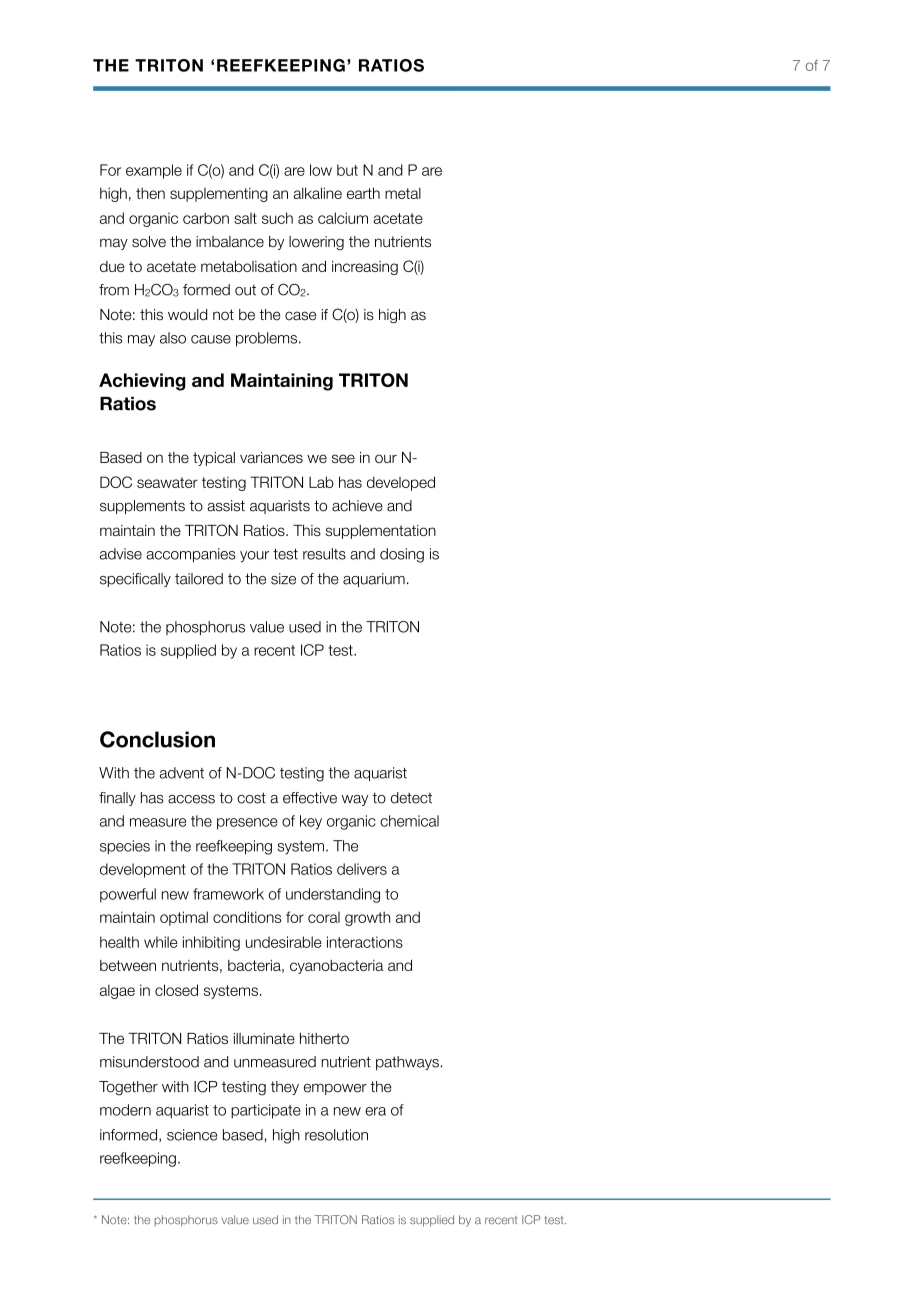 This screenshot has height=1308, width=924. I want to click on earth, so click(363, 193).
